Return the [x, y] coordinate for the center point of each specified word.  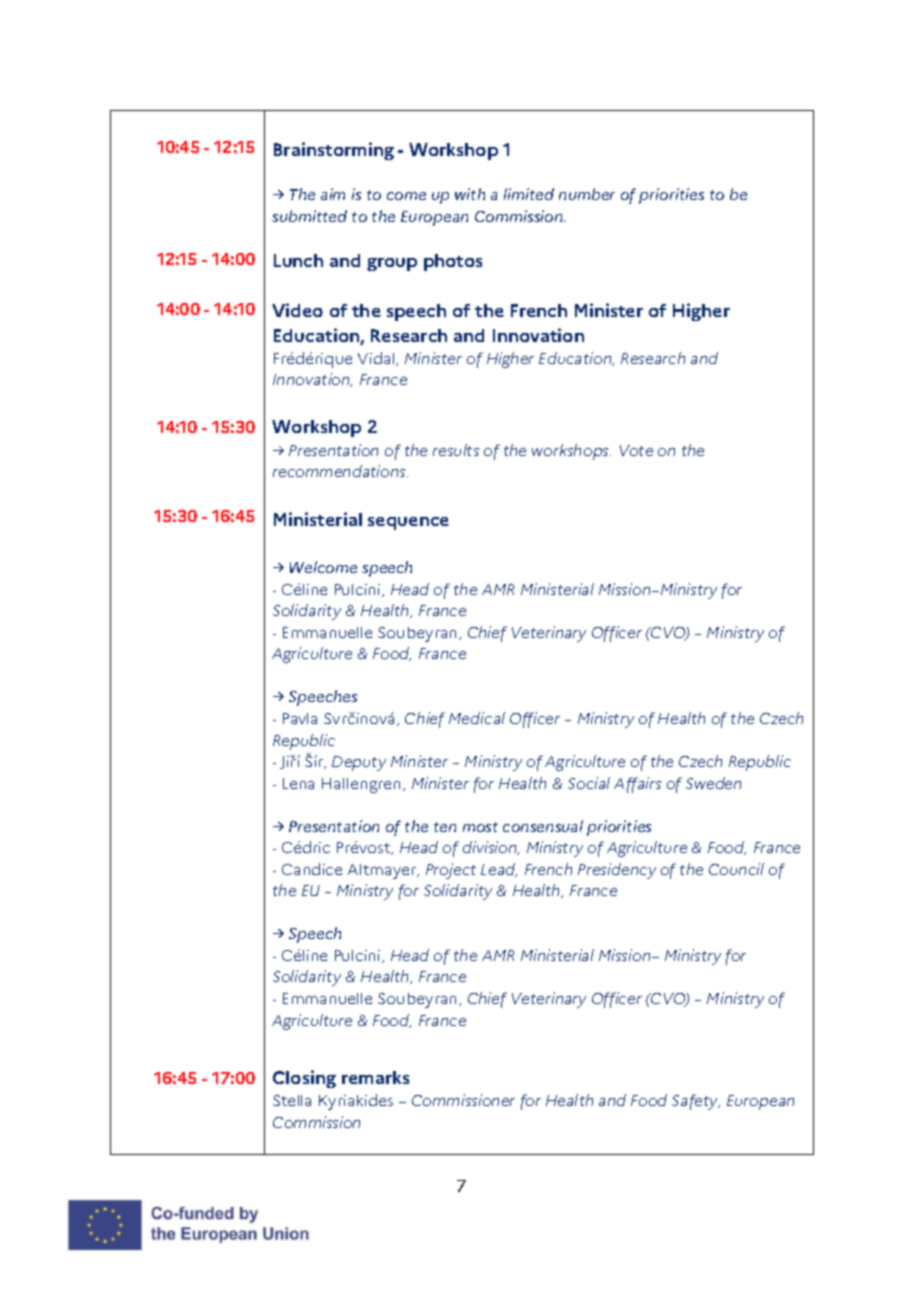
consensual [543, 826]
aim [333, 194]
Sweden [713, 783]
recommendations [340, 471]
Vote [636, 450]
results [456, 450]
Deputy [359, 763]
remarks [375, 1077]
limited [529, 194]
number [587, 194]
